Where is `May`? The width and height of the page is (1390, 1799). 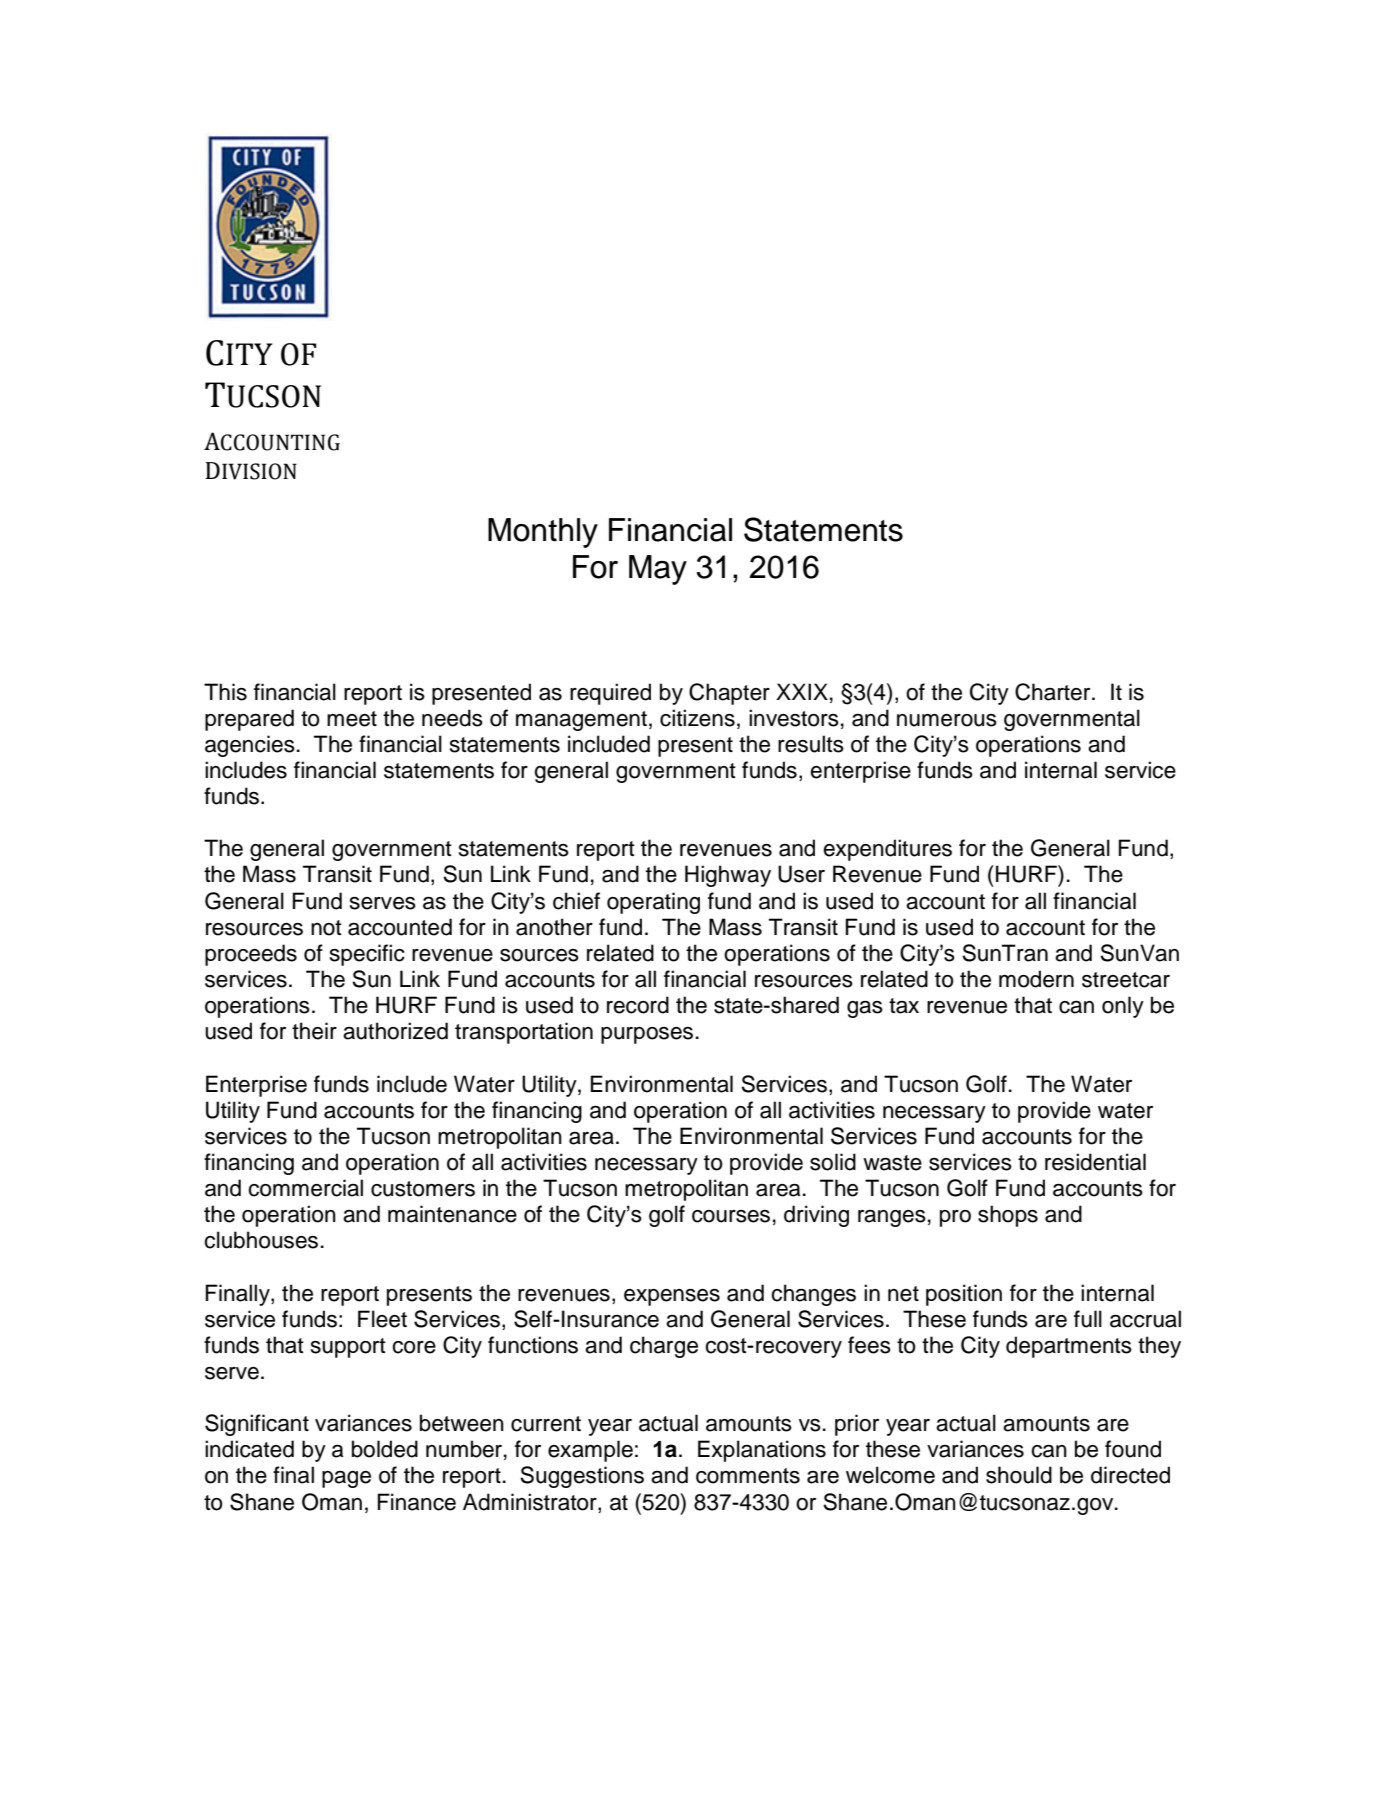
May is located at coordinates (658, 570).
